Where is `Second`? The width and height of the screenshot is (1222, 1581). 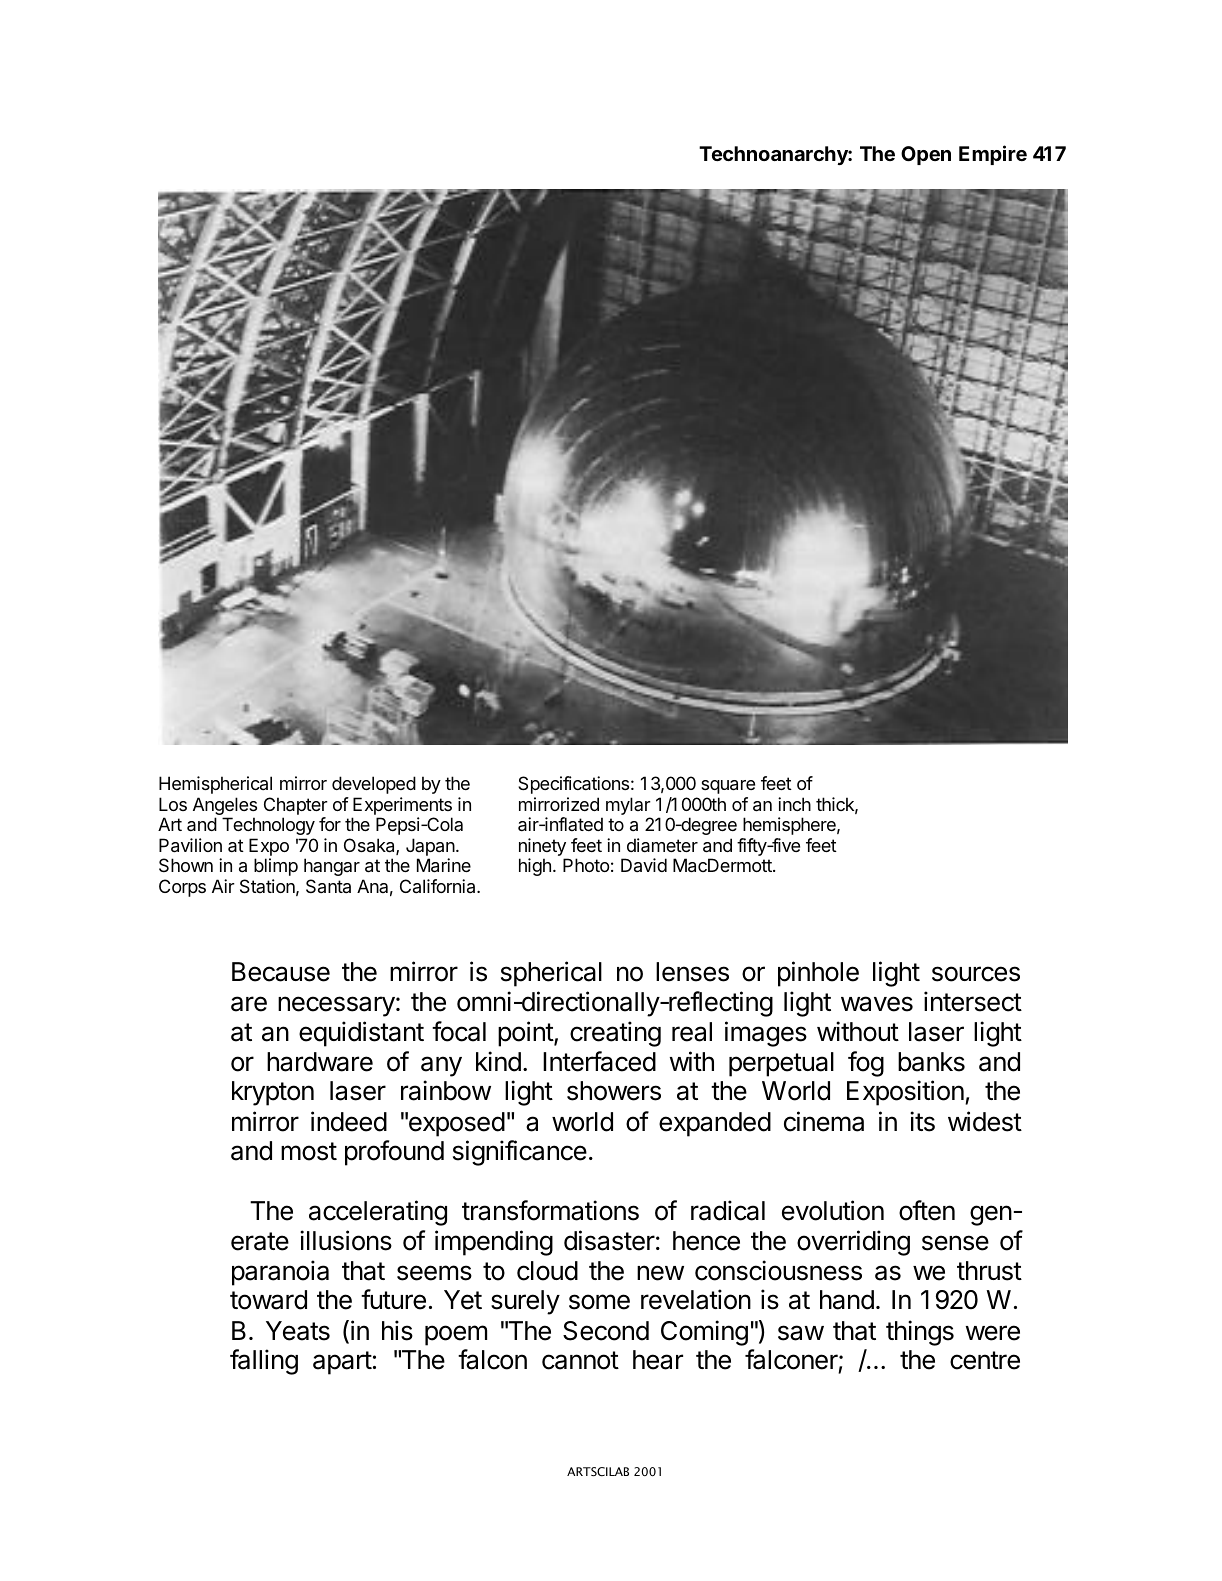 Second is located at coordinates (606, 1331).
